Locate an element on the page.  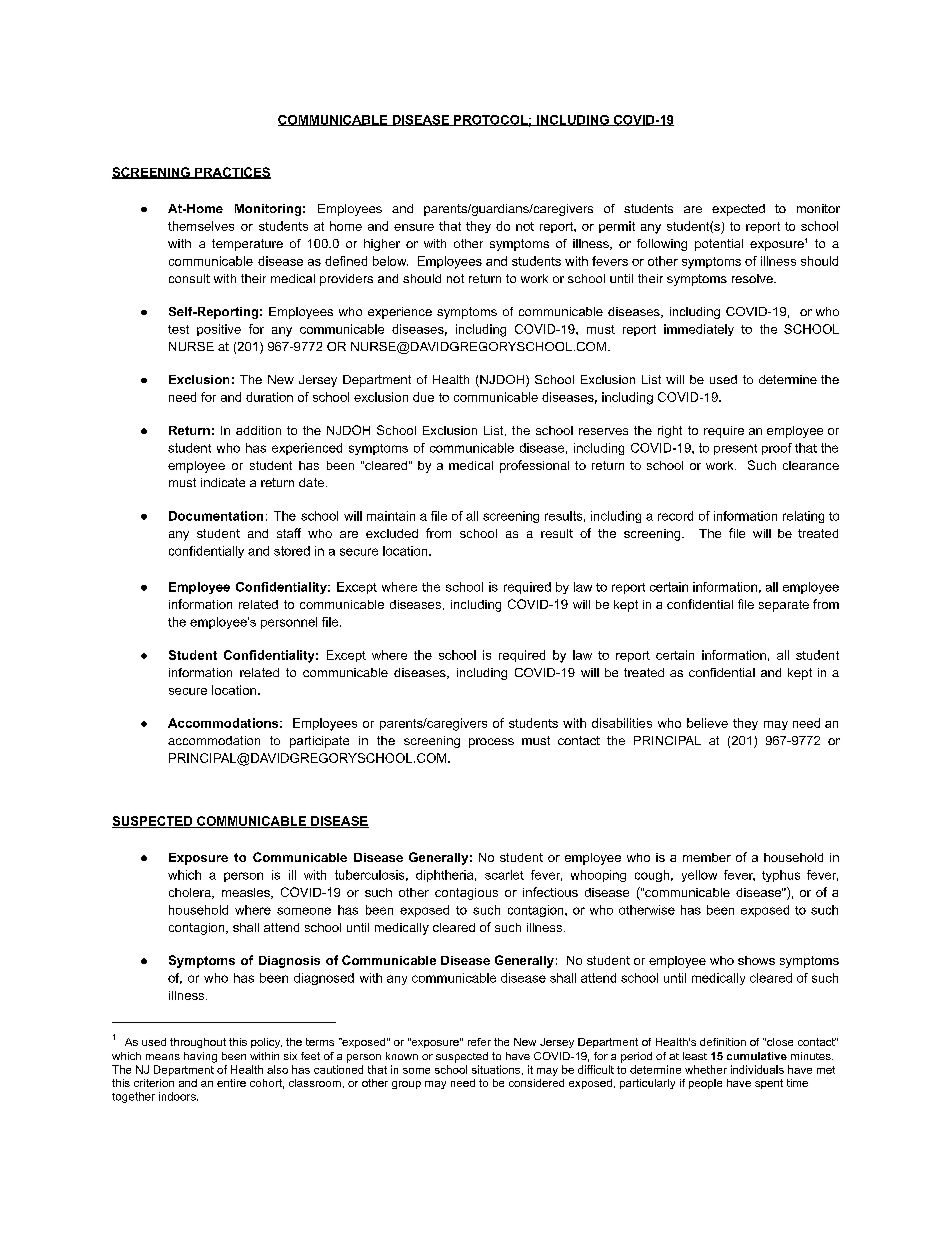
process is located at coordinates (491, 743).
